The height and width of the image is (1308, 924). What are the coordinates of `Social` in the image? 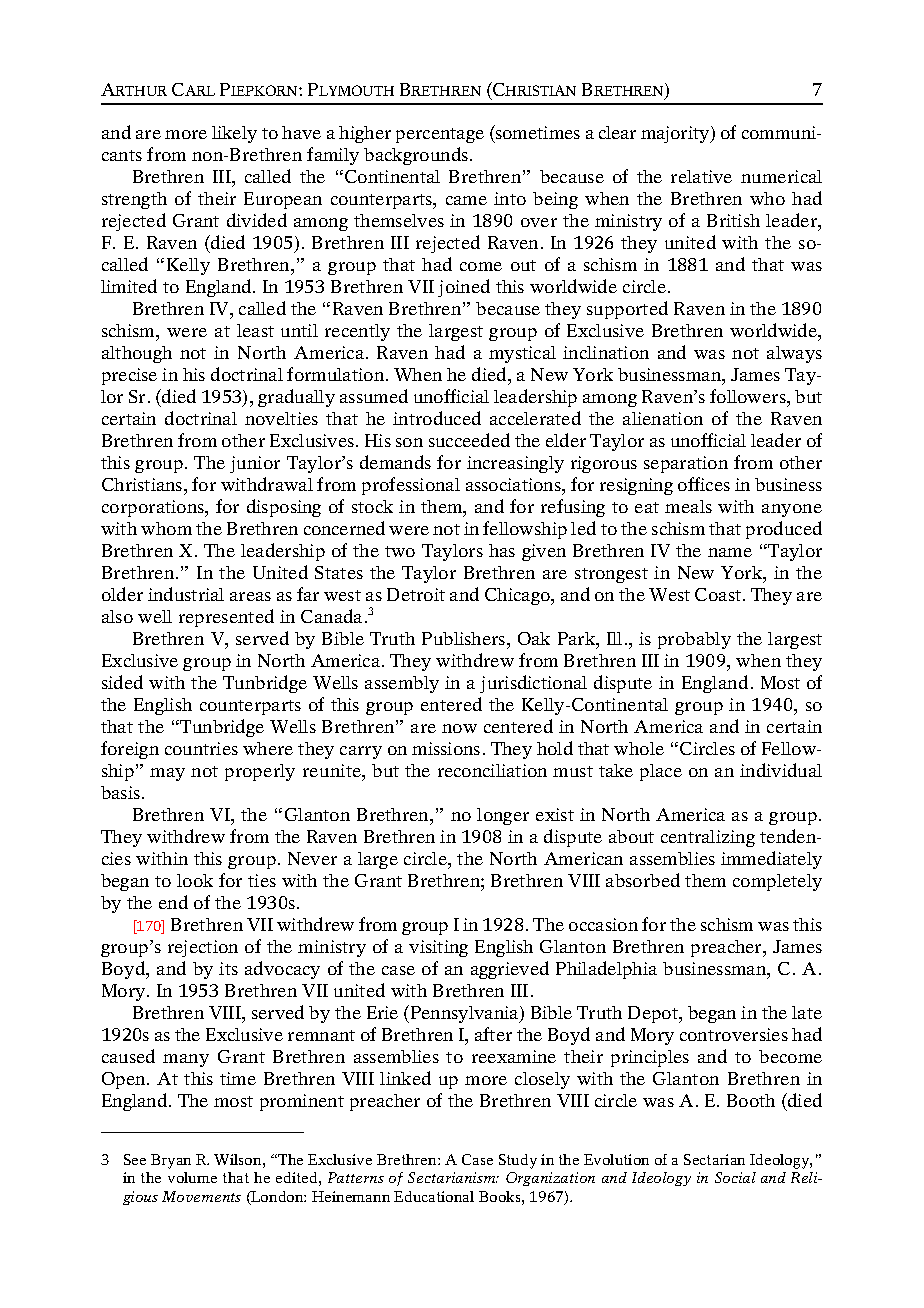 It's located at (735, 1177).
